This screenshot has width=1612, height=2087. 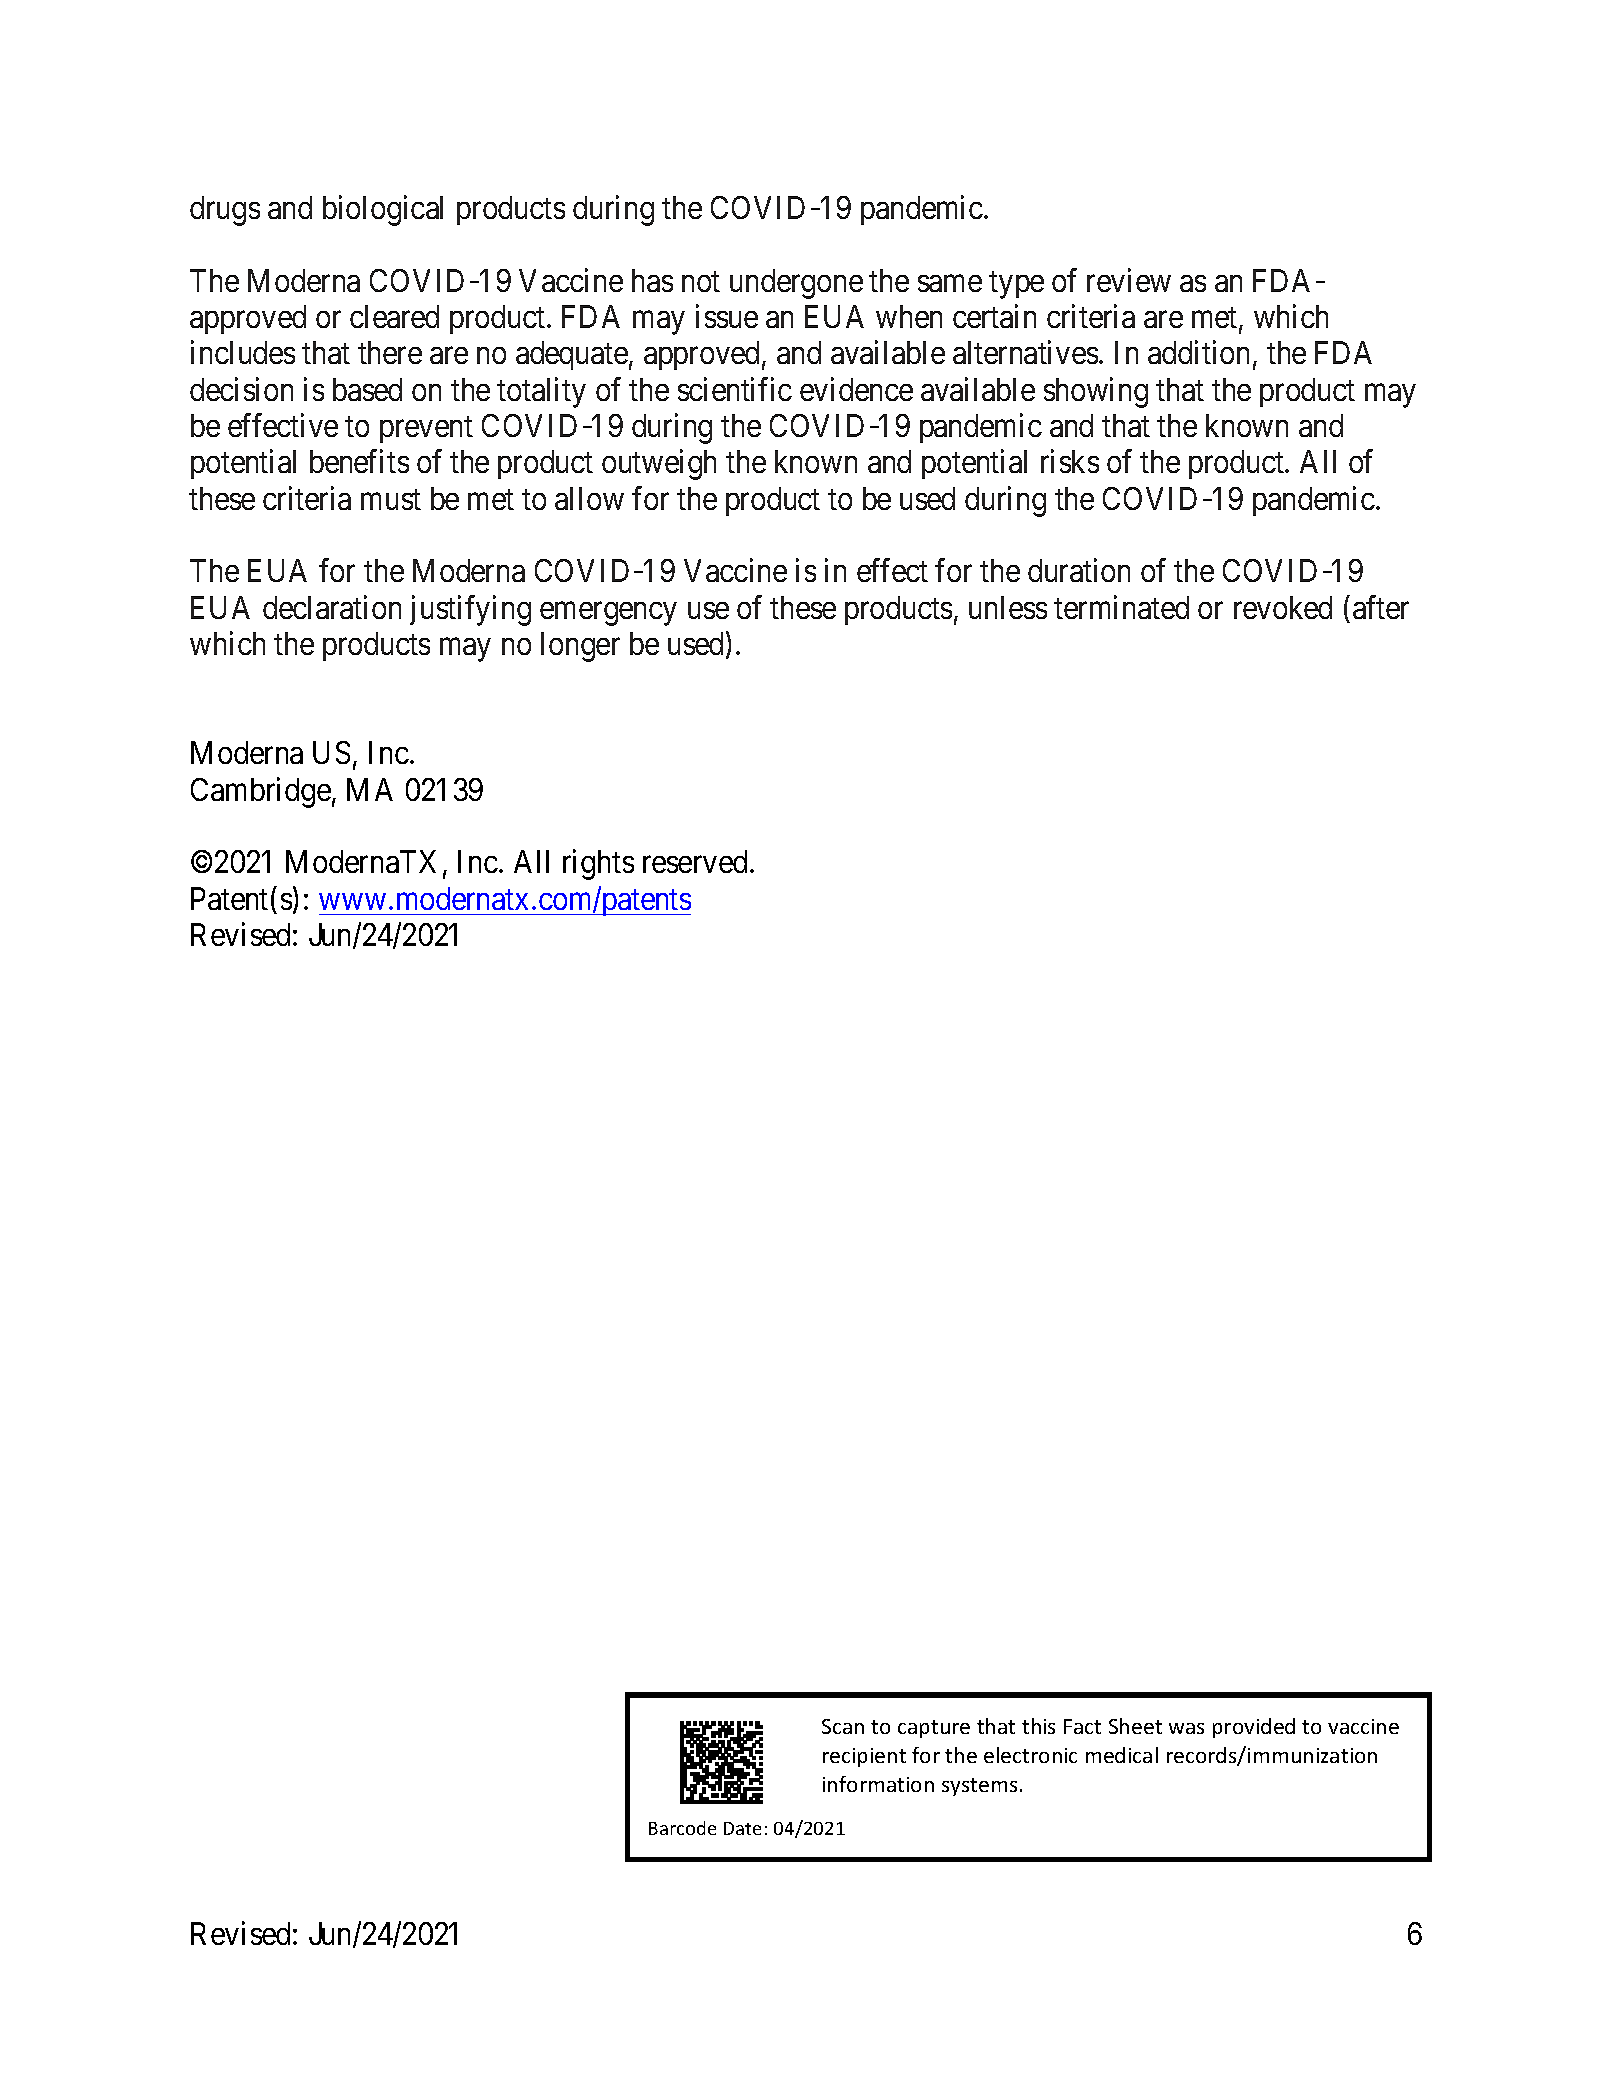 What do you see at coordinates (598, 865) in the screenshot?
I see `rights` at bounding box center [598, 865].
